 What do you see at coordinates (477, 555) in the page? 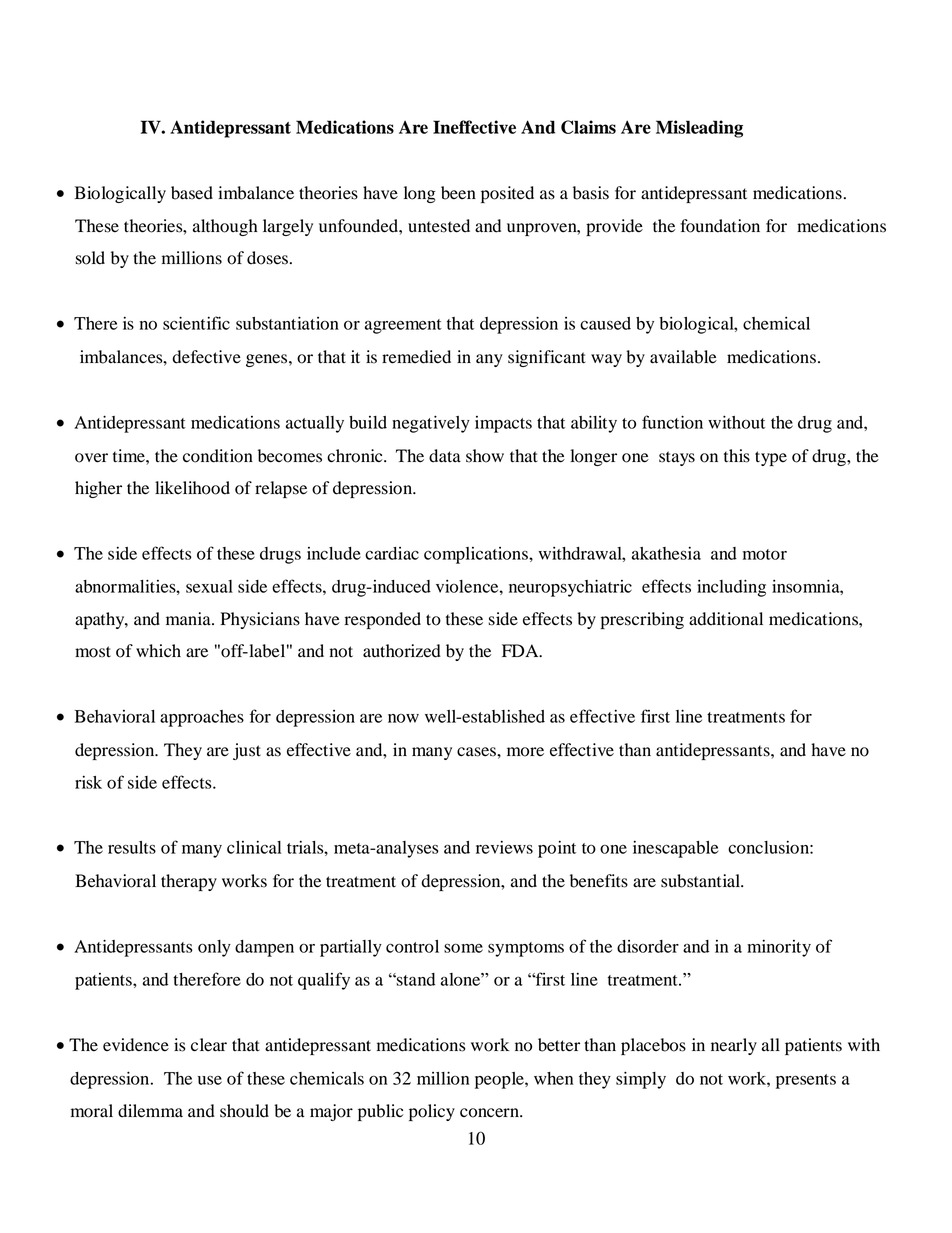
I see `complications` at bounding box center [477, 555].
